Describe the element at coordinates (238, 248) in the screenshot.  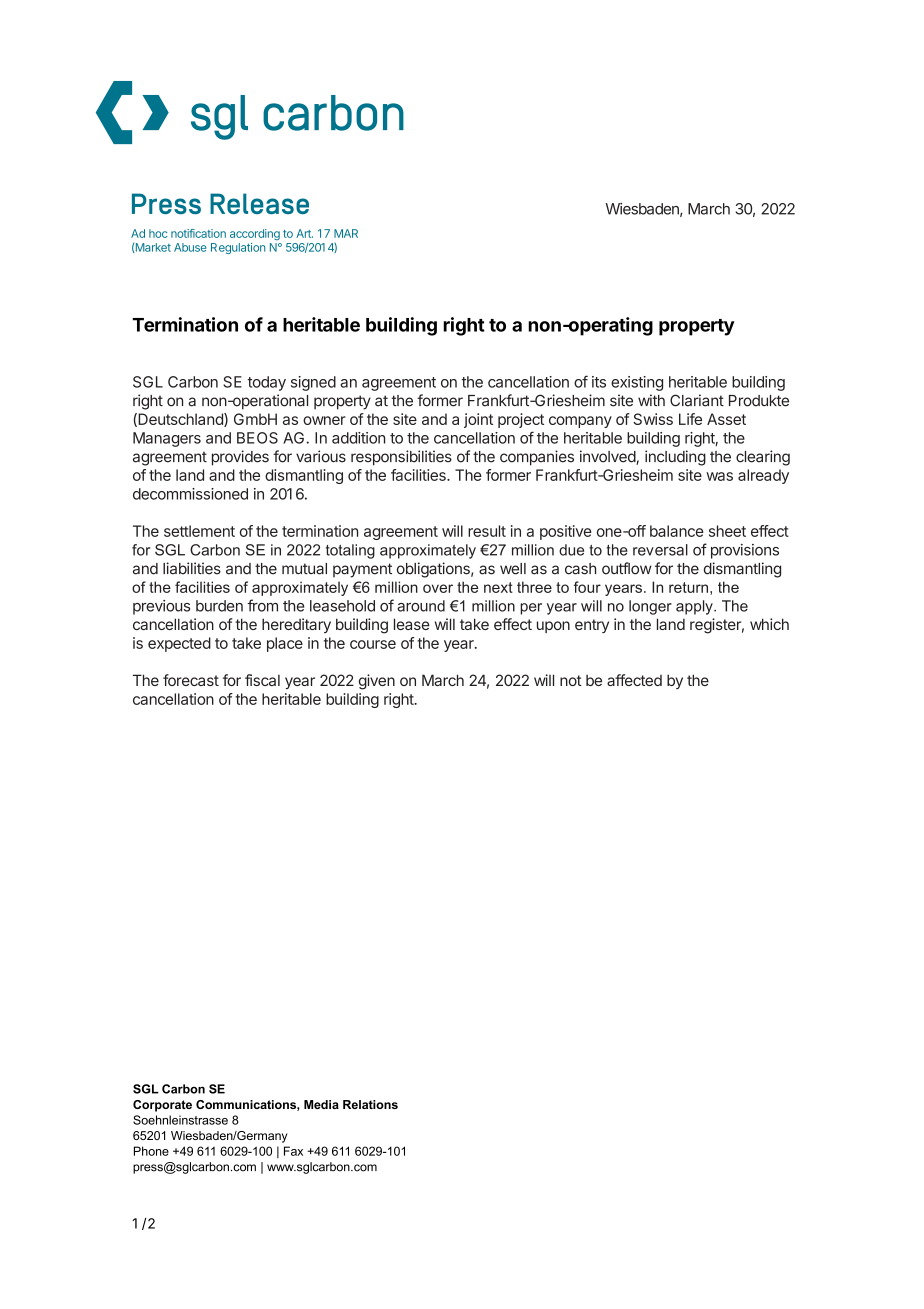
I see `Regulation` at that location.
